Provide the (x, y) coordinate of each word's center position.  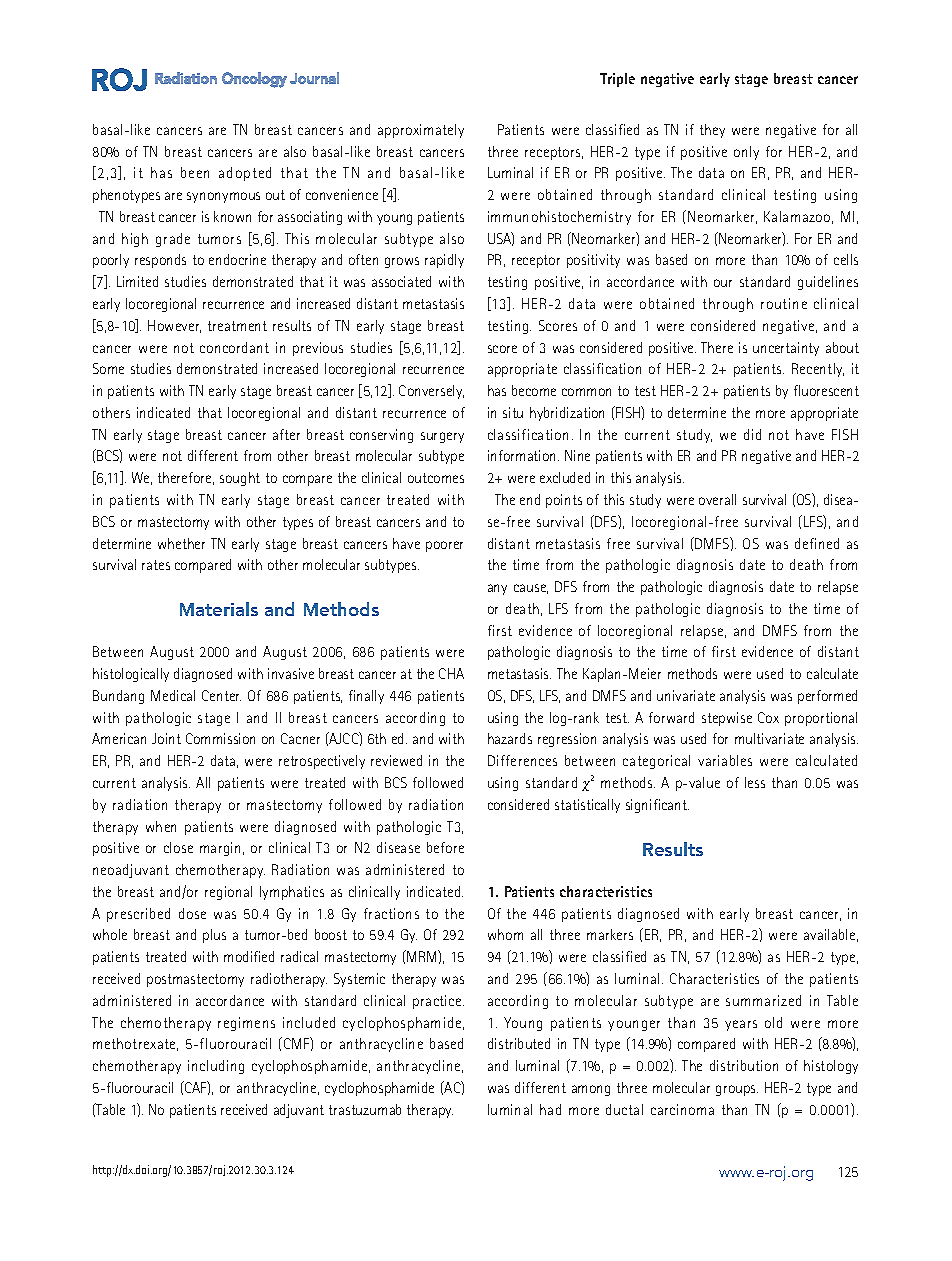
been (195, 172)
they (712, 131)
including (216, 1067)
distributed (519, 1043)
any (497, 589)
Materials (219, 609)
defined (817, 543)
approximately (421, 131)
